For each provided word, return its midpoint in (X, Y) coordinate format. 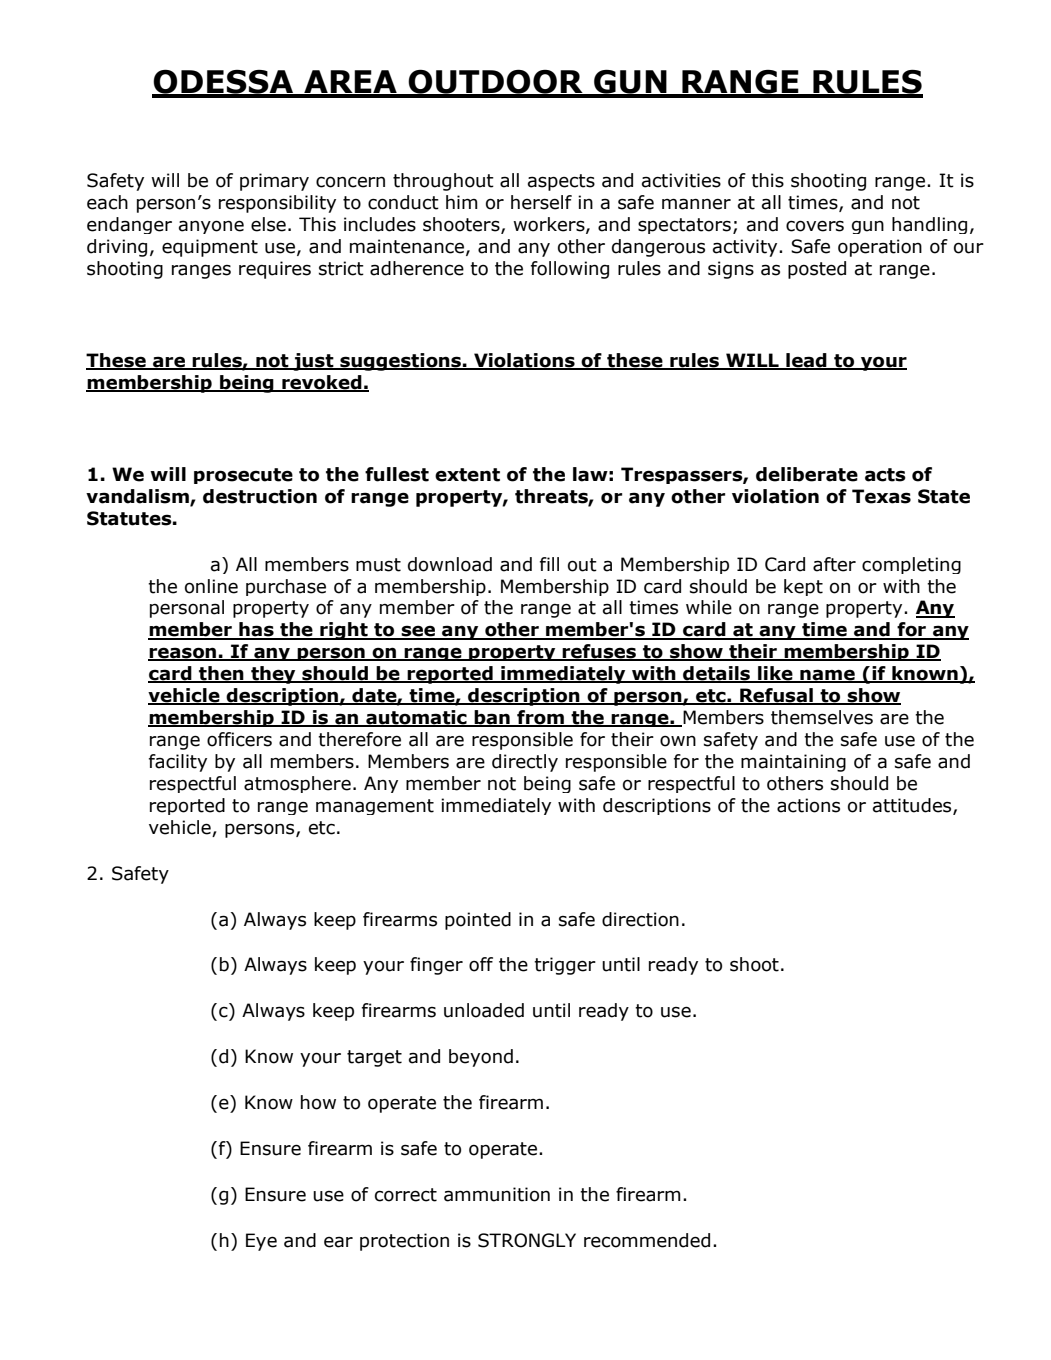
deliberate (807, 474)
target (374, 1058)
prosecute (243, 476)
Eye (261, 1242)
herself (541, 202)
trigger (565, 966)
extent (467, 475)
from (540, 718)
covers (815, 226)
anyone (211, 227)
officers (239, 739)
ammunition (497, 1194)
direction (640, 919)
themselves (822, 717)
